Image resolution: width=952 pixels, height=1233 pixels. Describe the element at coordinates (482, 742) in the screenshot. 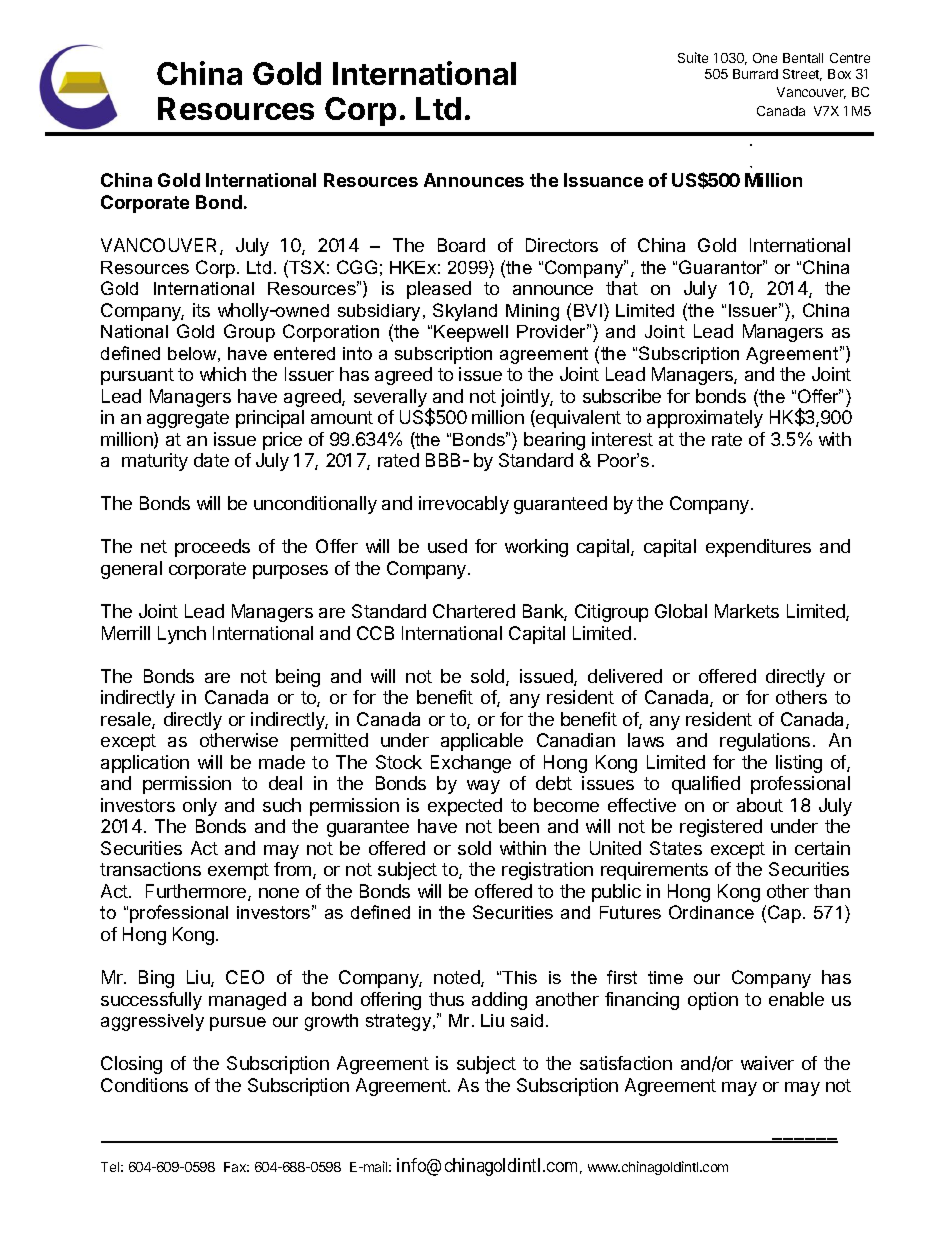

I see `applicable` at that location.
